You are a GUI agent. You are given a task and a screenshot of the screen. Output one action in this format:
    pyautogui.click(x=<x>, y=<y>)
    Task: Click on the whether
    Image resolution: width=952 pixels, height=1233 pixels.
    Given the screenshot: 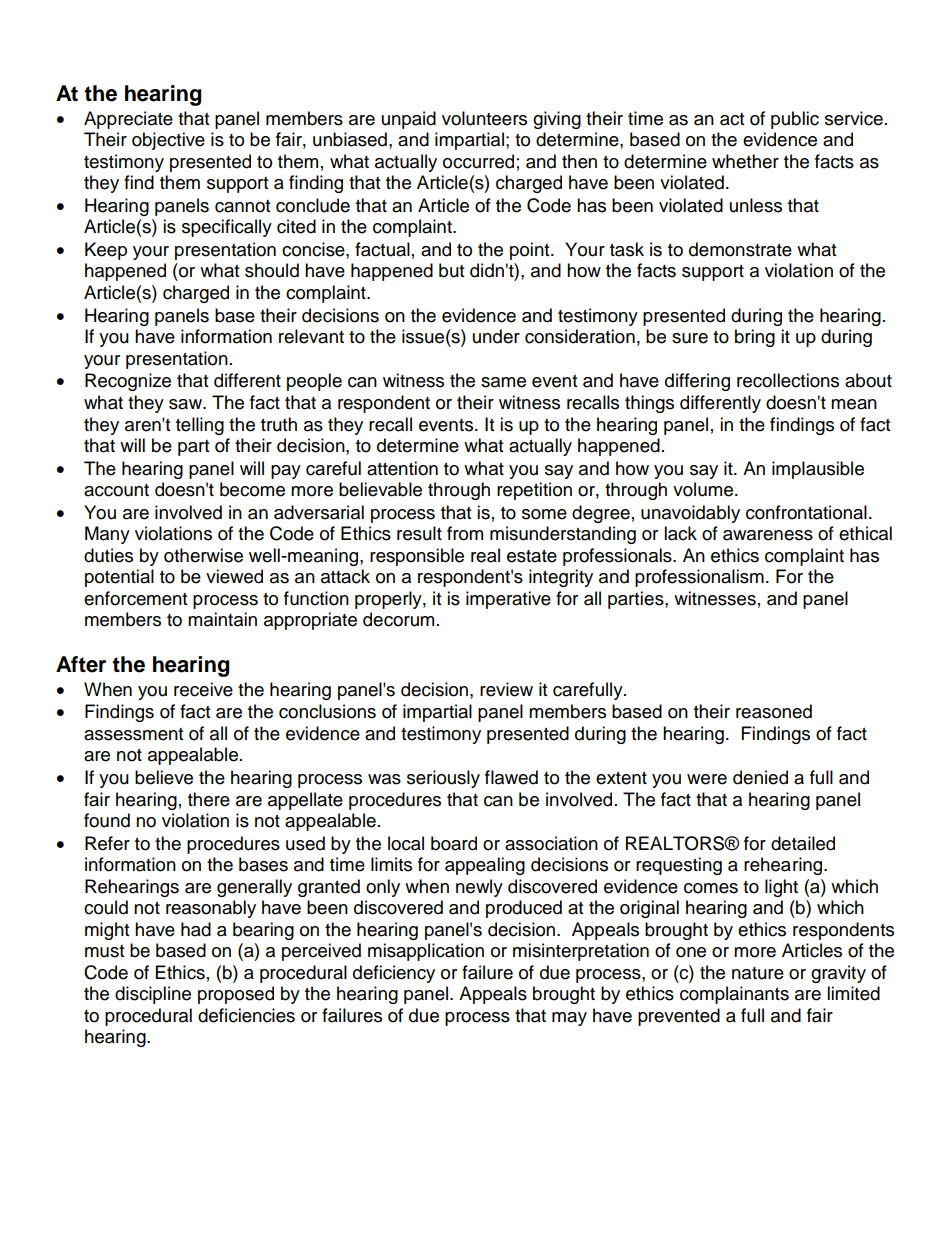 What is the action you would take?
    pyautogui.click(x=745, y=161)
